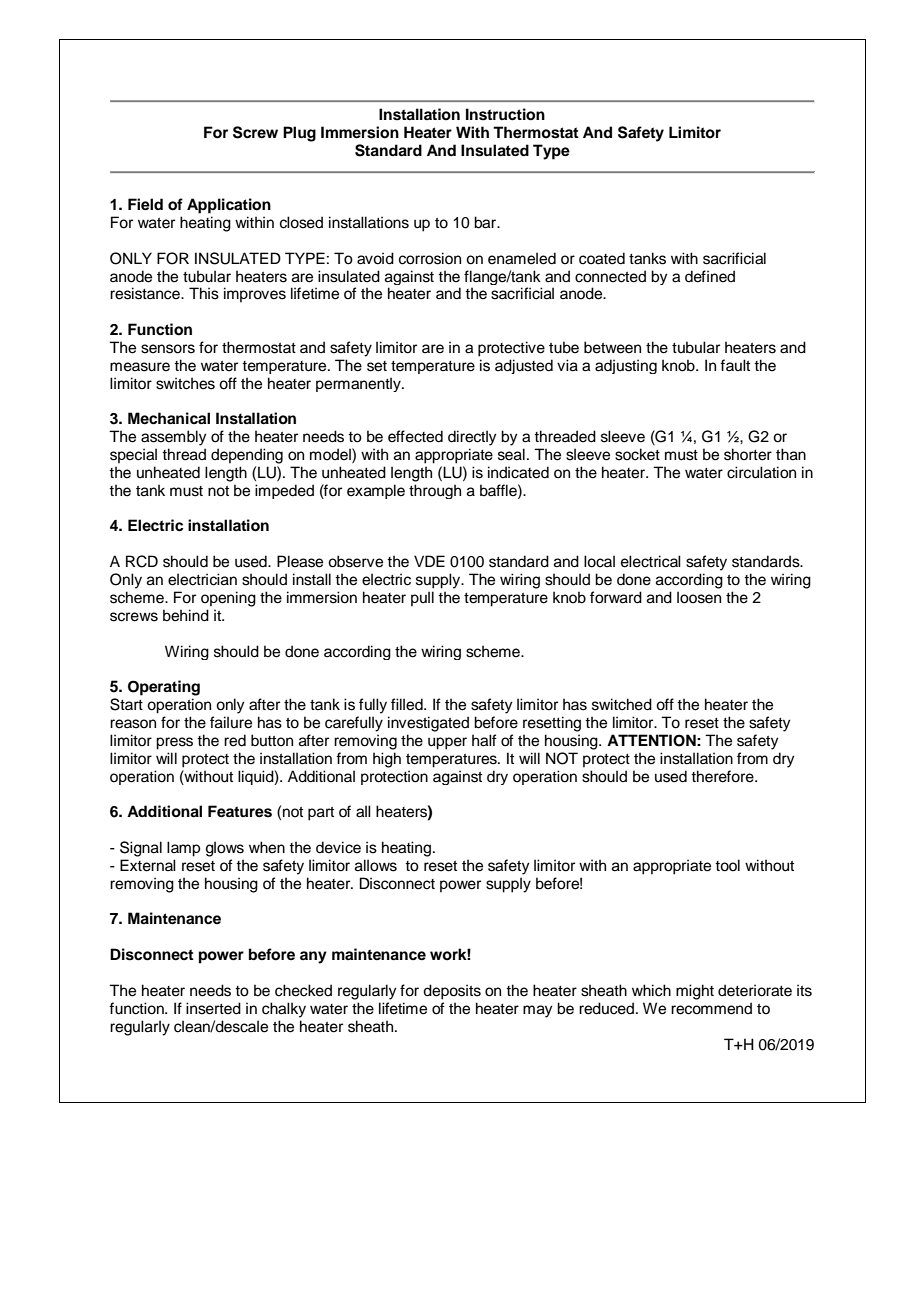  Describe the element at coordinates (622, 704) in the document. I see `switched` at that location.
